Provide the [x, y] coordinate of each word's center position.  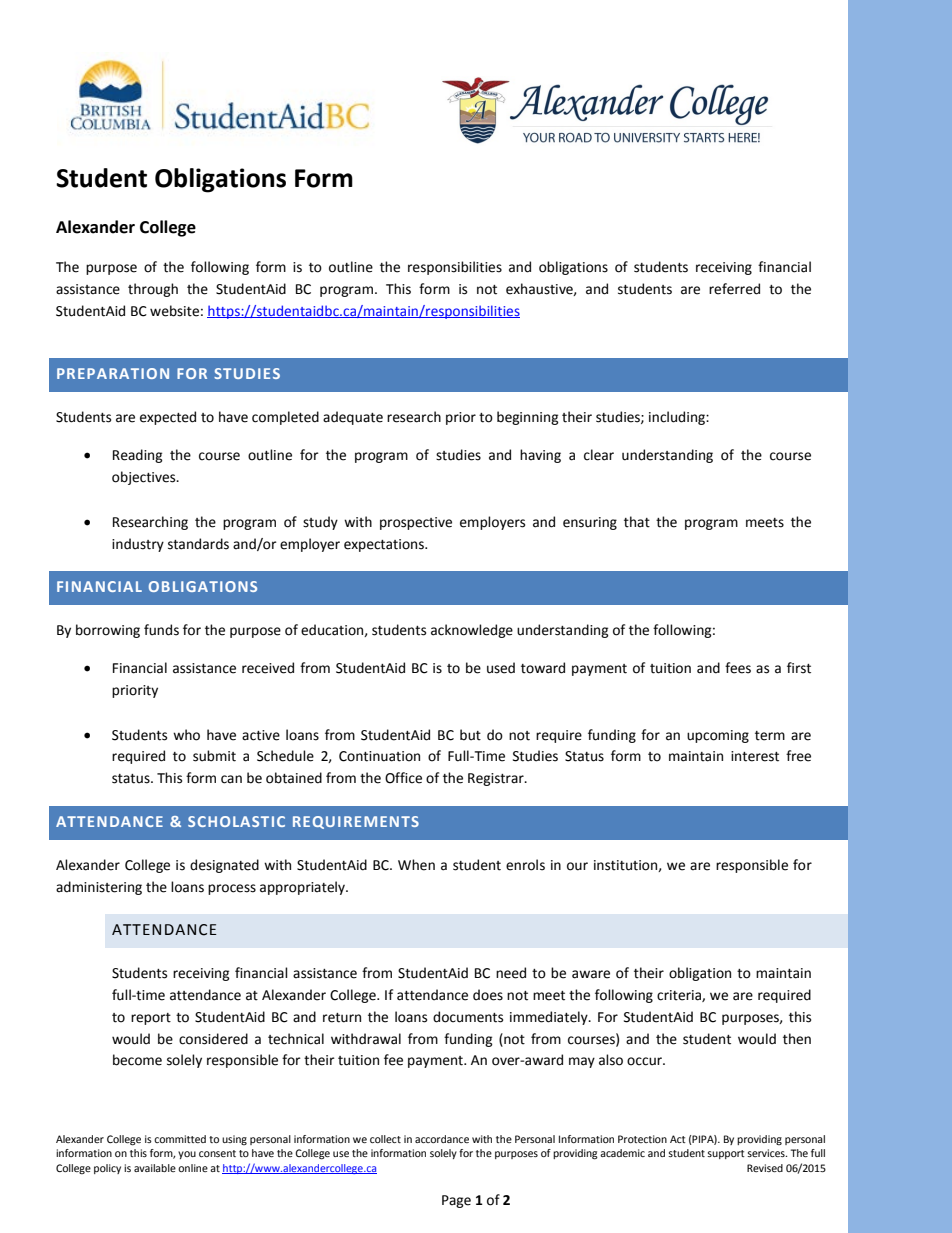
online [193, 1168]
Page [456, 1201]
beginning [528, 418]
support [726, 1154]
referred [734, 289]
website [174, 311]
